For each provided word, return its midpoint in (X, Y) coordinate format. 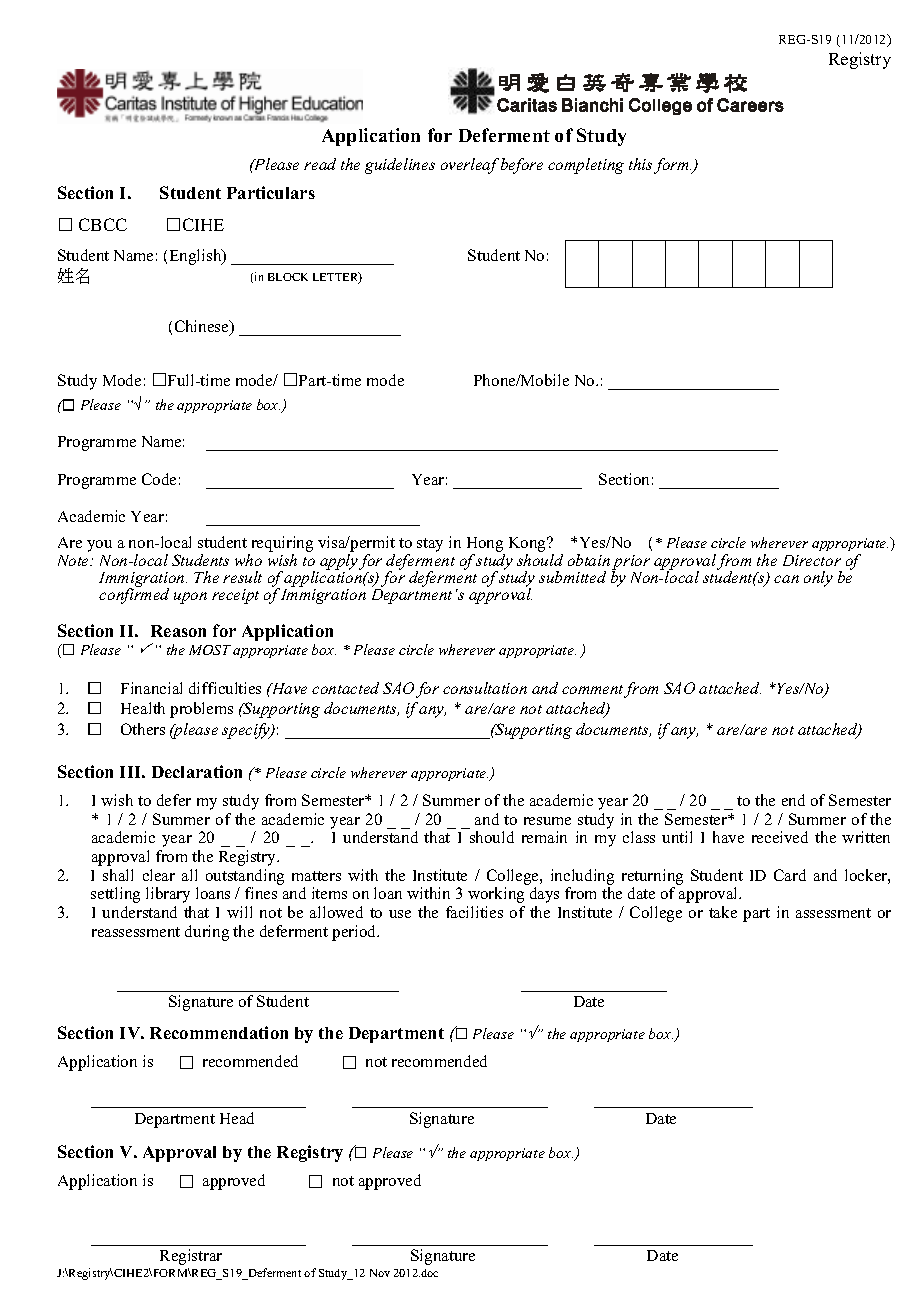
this (640, 164)
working (496, 895)
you (99, 546)
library (168, 895)
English (197, 257)
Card (790, 875)
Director (812, 560)
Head (237, 1118)
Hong (486, 546)
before (522, 166)
